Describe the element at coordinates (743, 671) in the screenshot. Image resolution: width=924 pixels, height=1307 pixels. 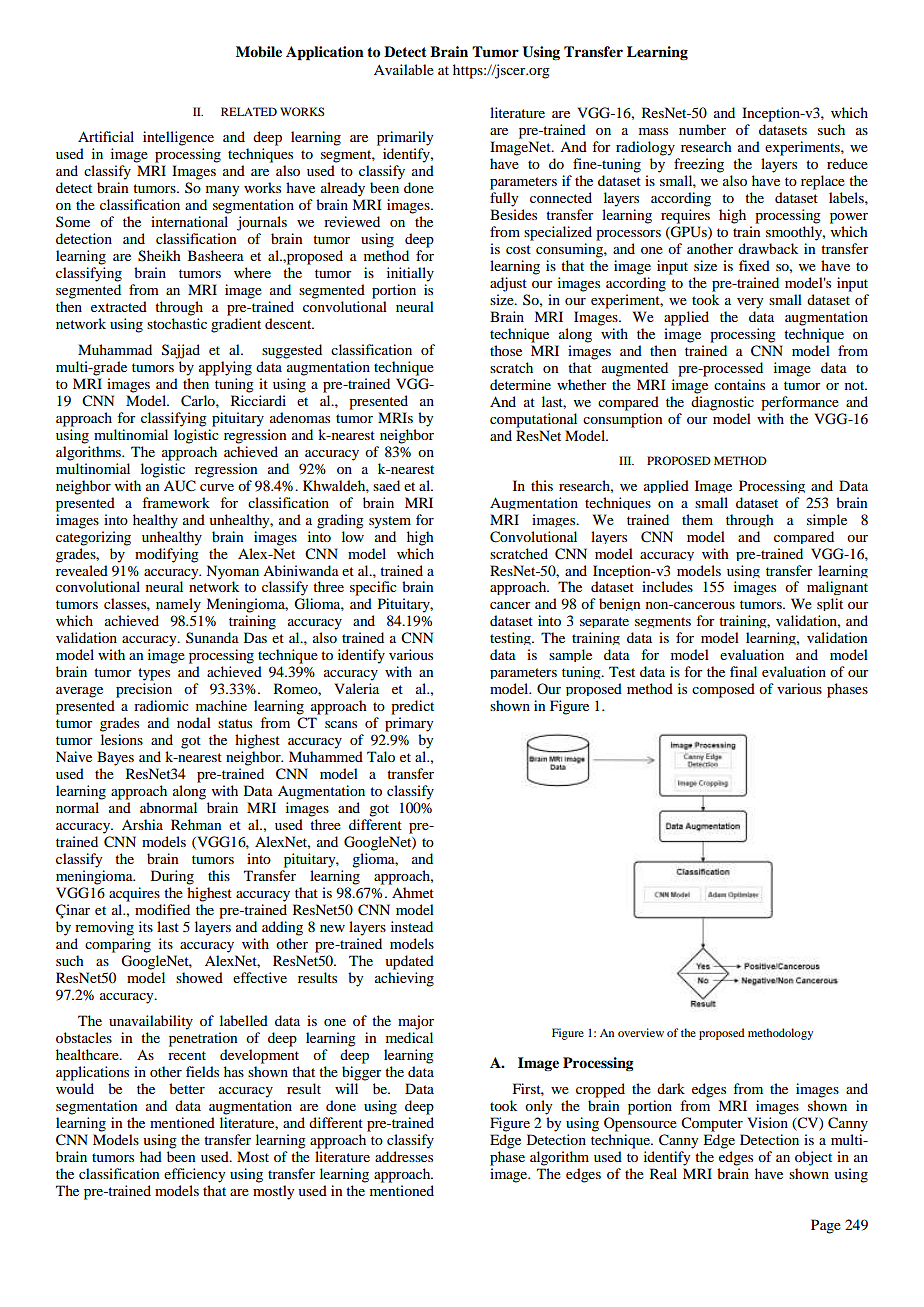
I see `final` at that location.
